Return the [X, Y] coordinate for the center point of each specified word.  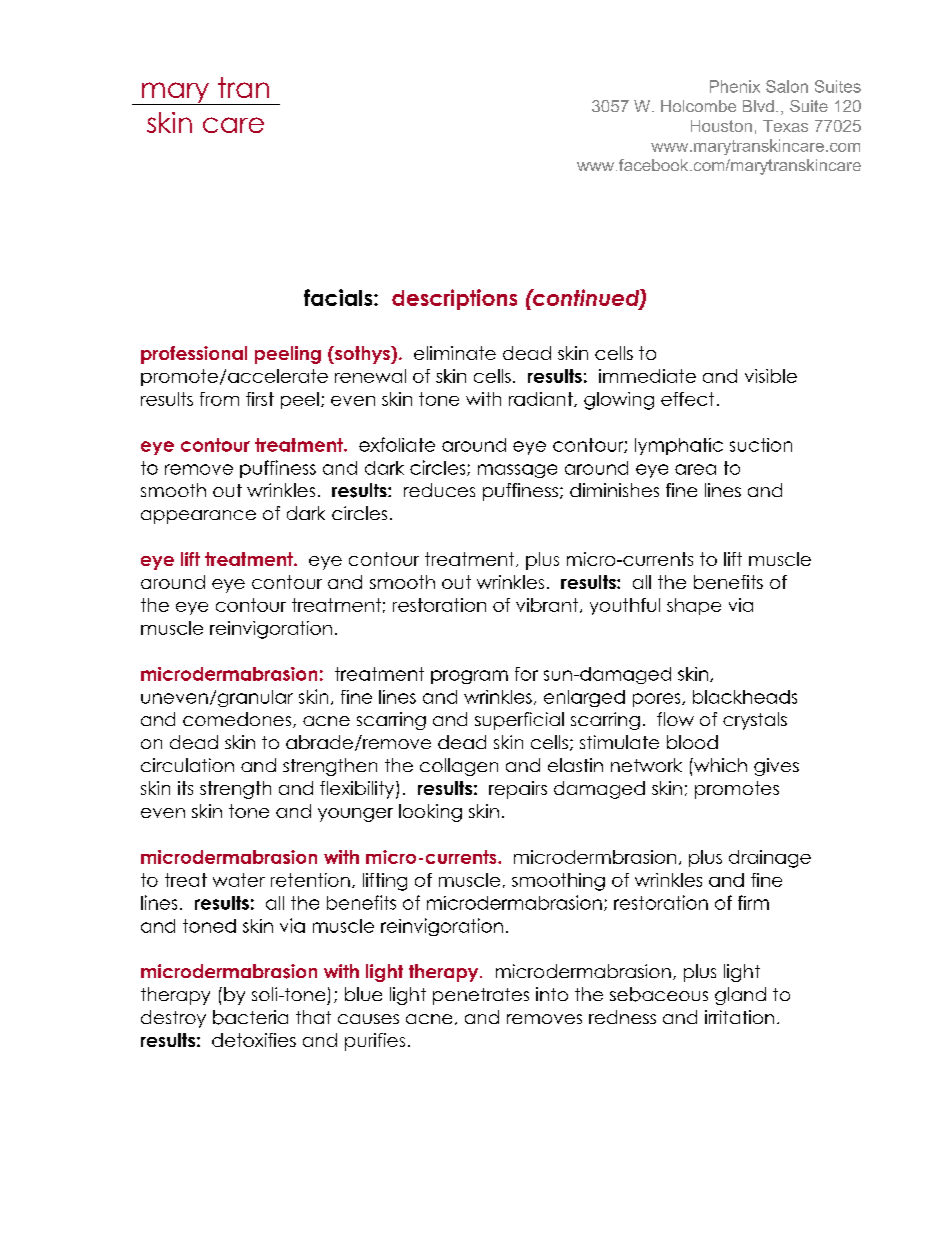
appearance [198, 517]
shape [694, 606]
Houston [721, 126]
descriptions [454, 299]
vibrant [547, 605]
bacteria [250, 1017]
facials [339, 297]
